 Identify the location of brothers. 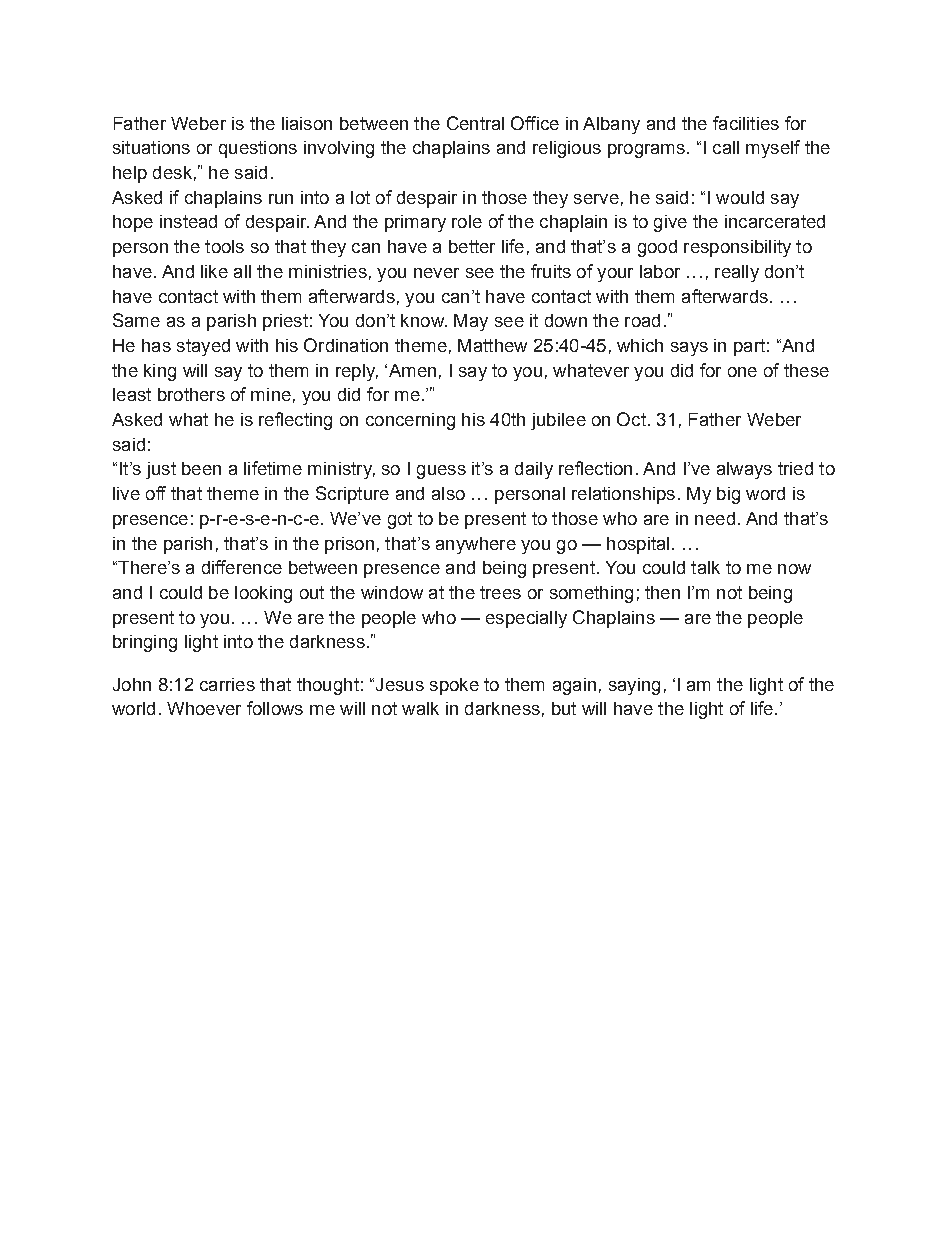
(191, 394).
